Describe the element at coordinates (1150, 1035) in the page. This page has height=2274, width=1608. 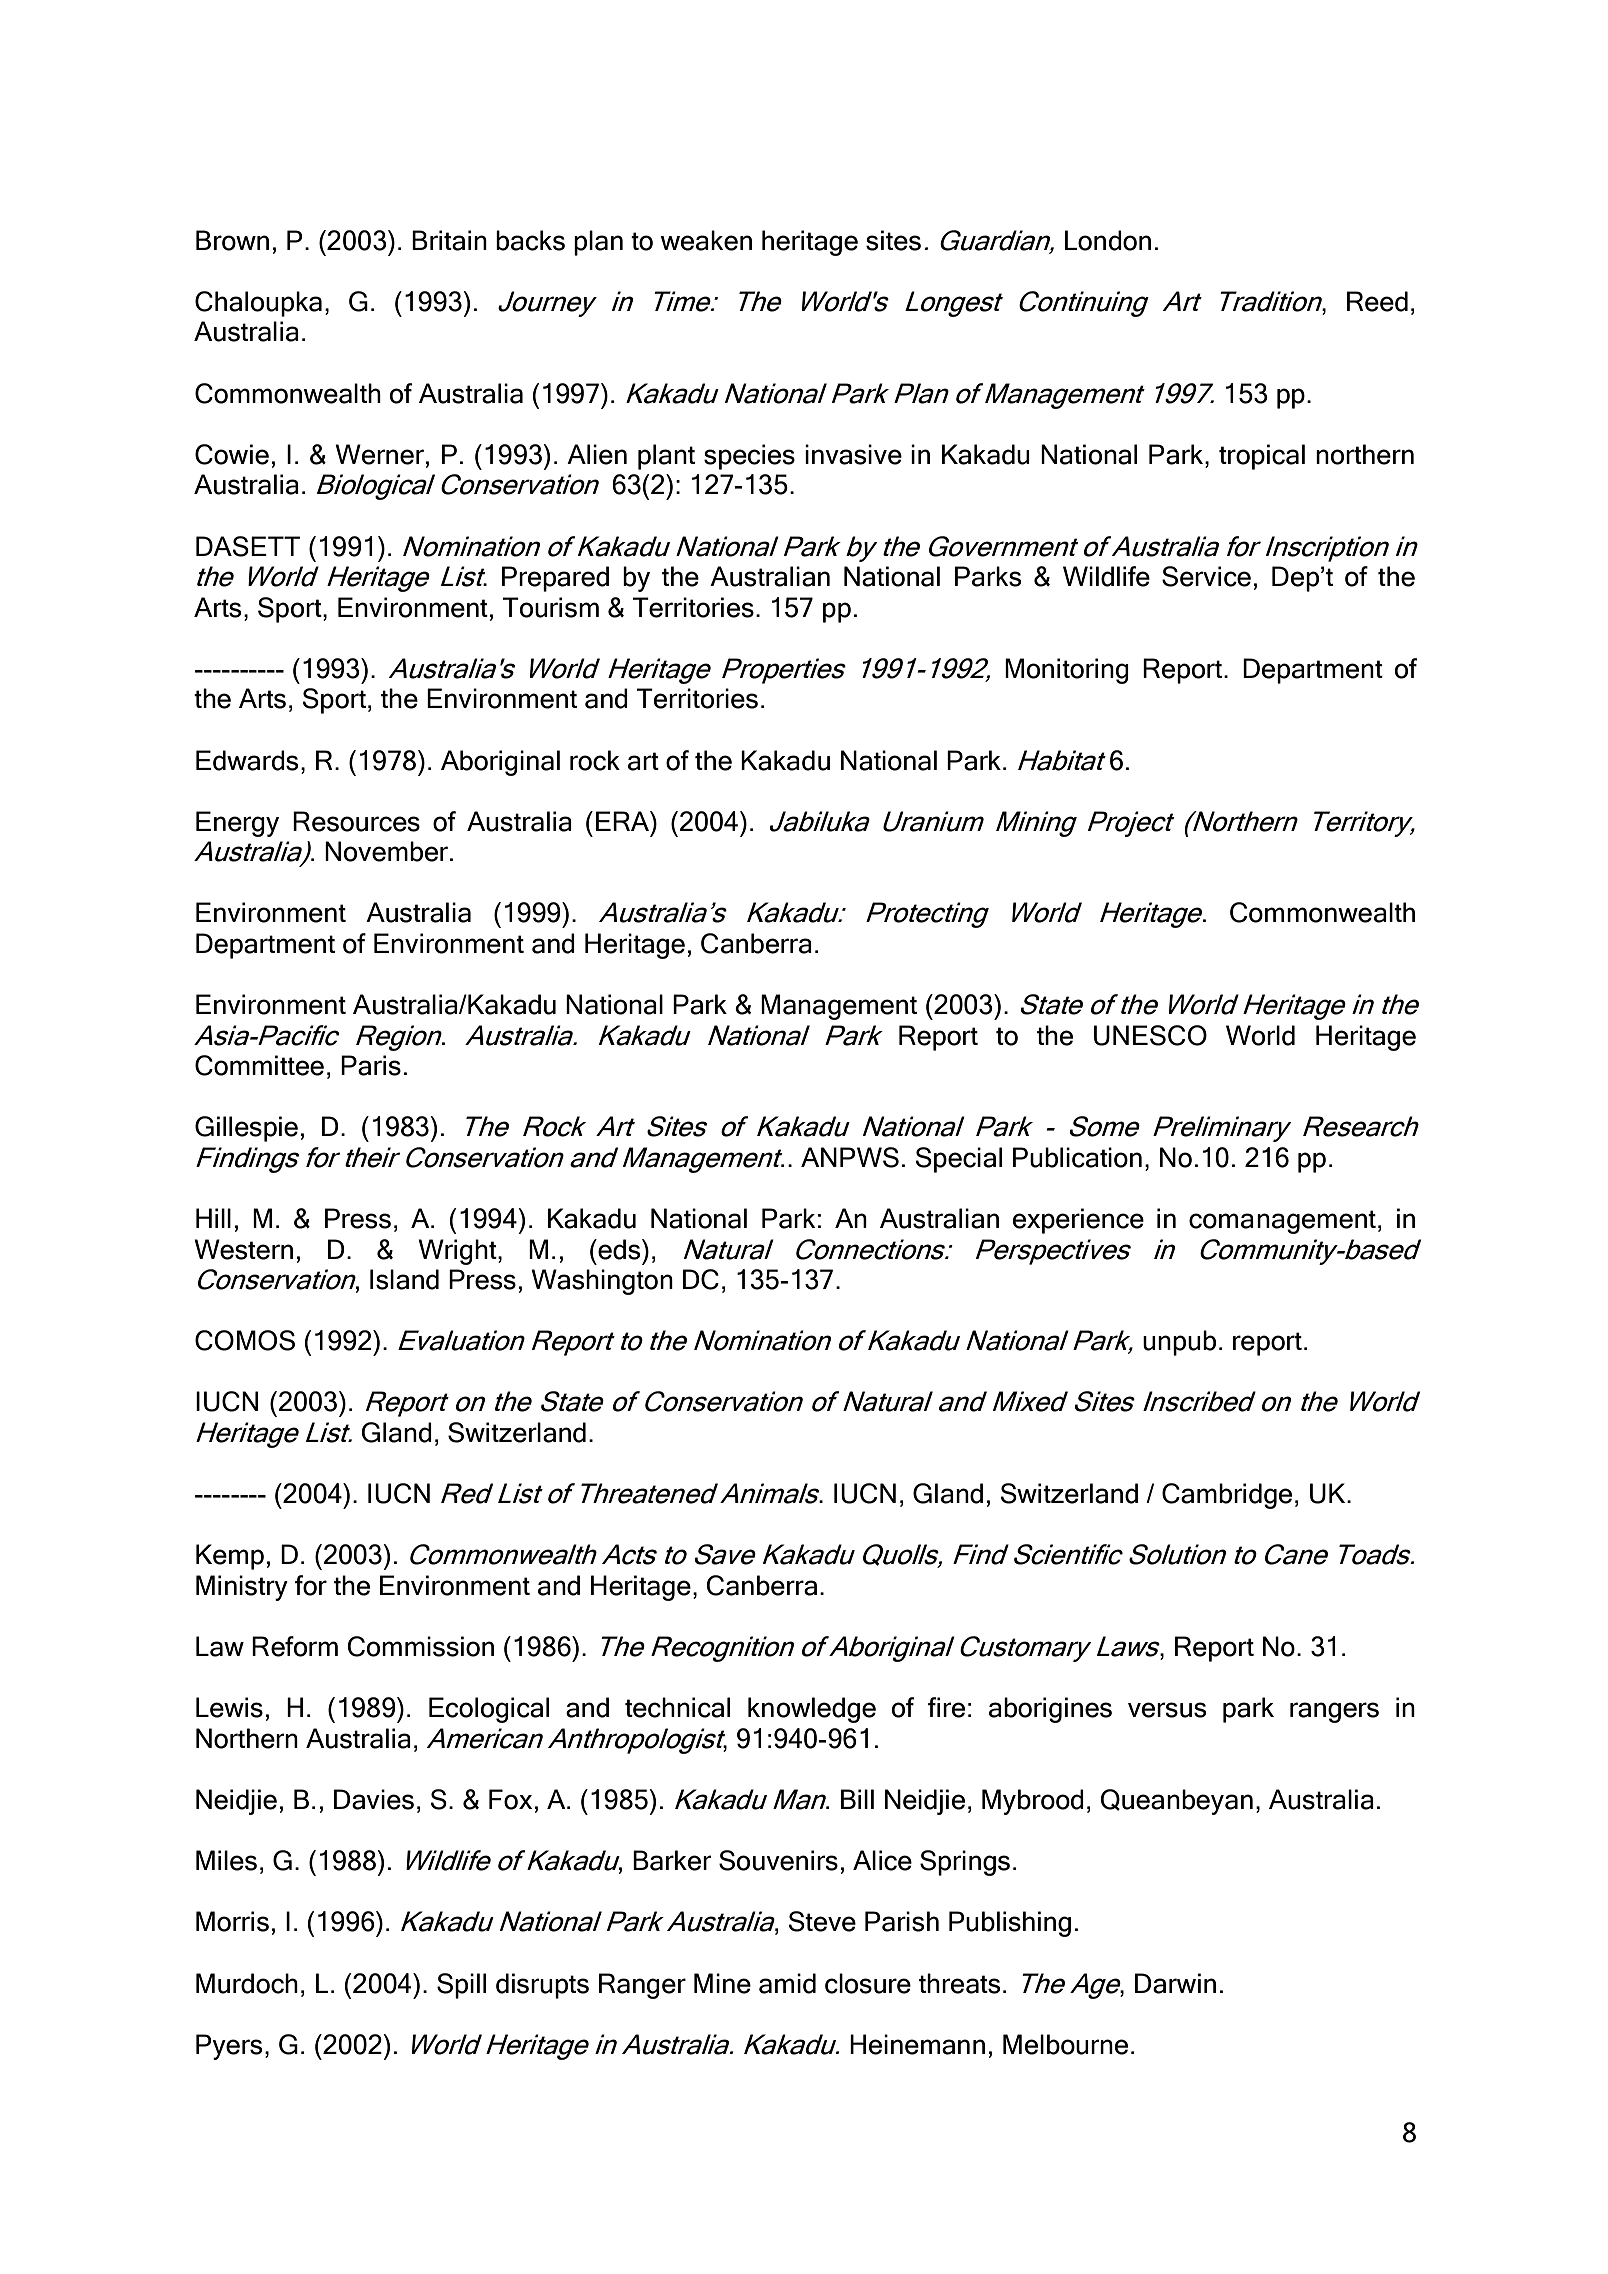
I see `UNESCO` at that location.
